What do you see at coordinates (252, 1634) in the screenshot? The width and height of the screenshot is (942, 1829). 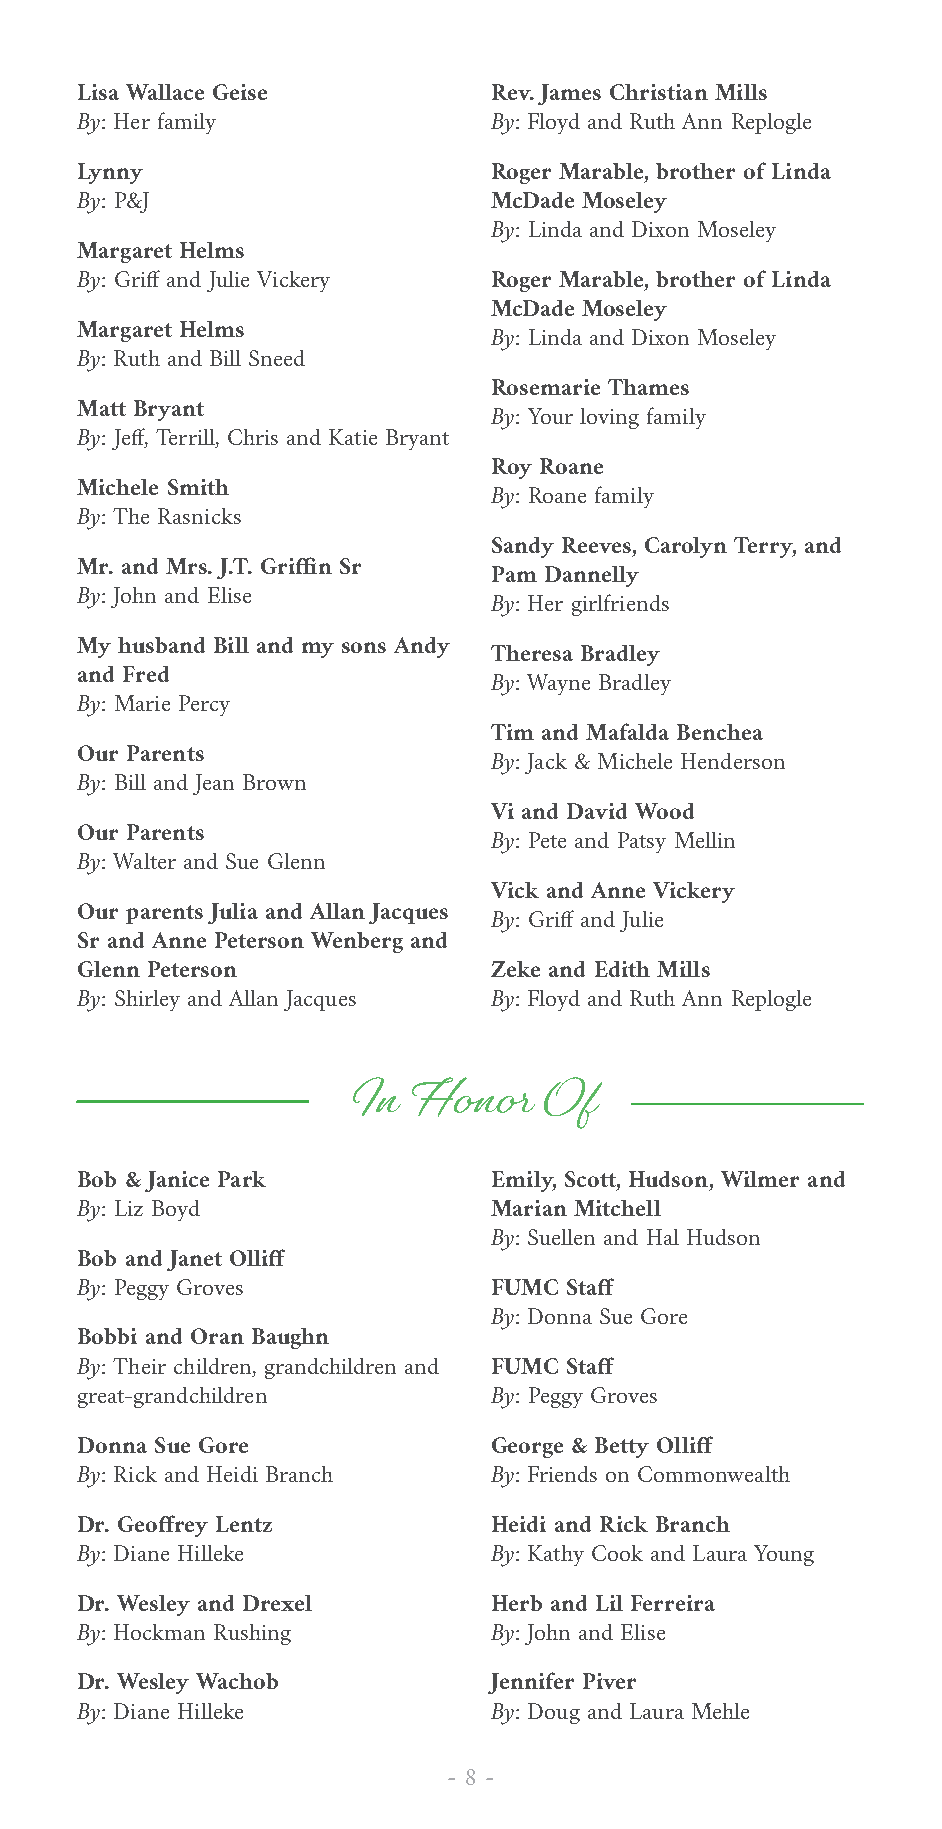 I see `Rushing` at bounding box center [252, 1634].
